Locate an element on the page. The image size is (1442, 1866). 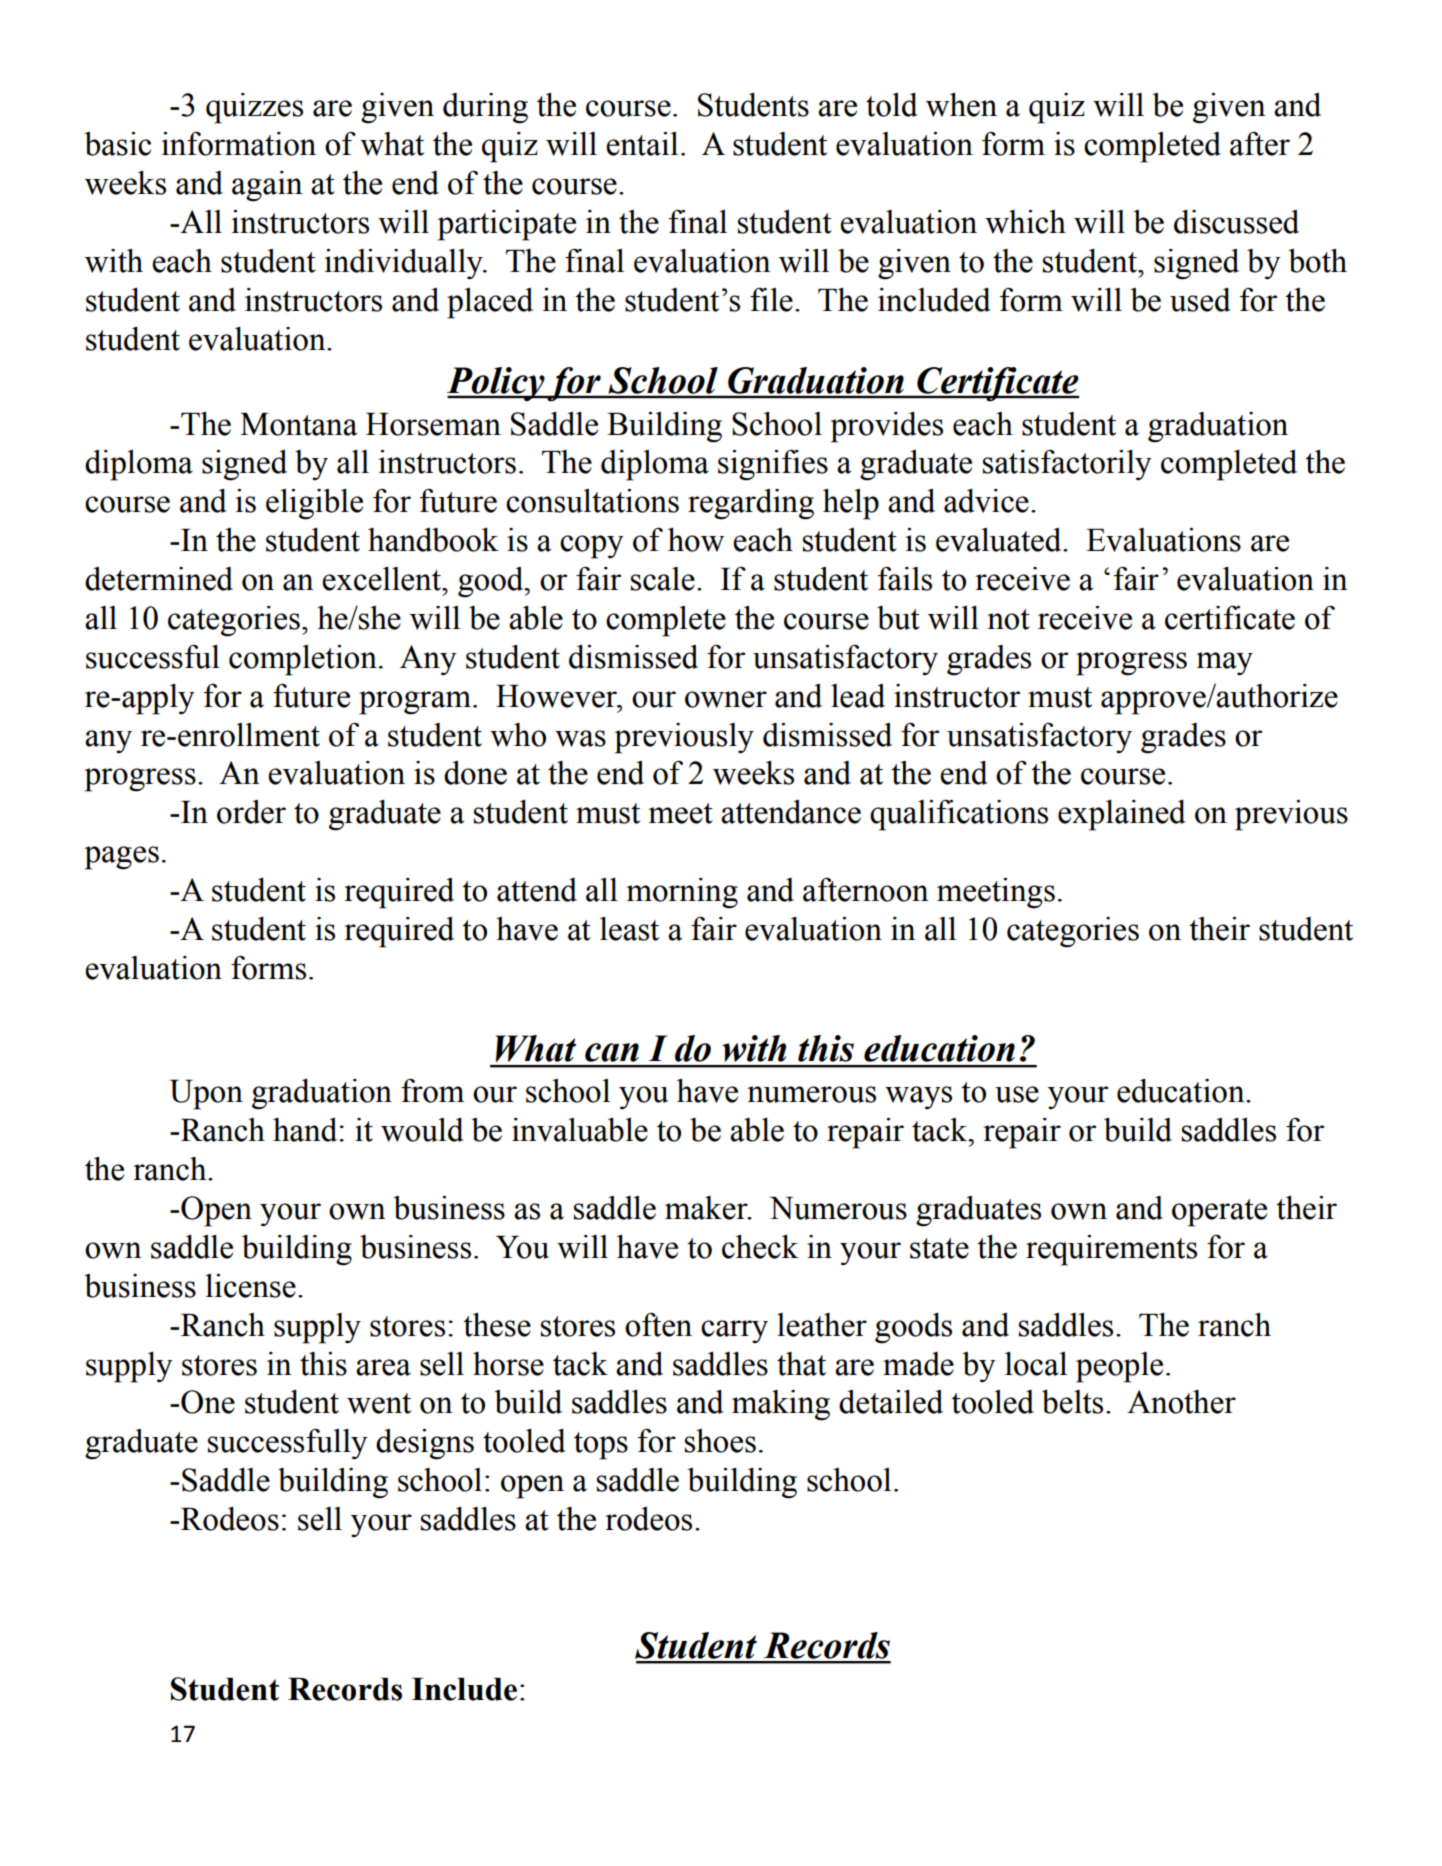
order is located at coordinates (251, 812).
